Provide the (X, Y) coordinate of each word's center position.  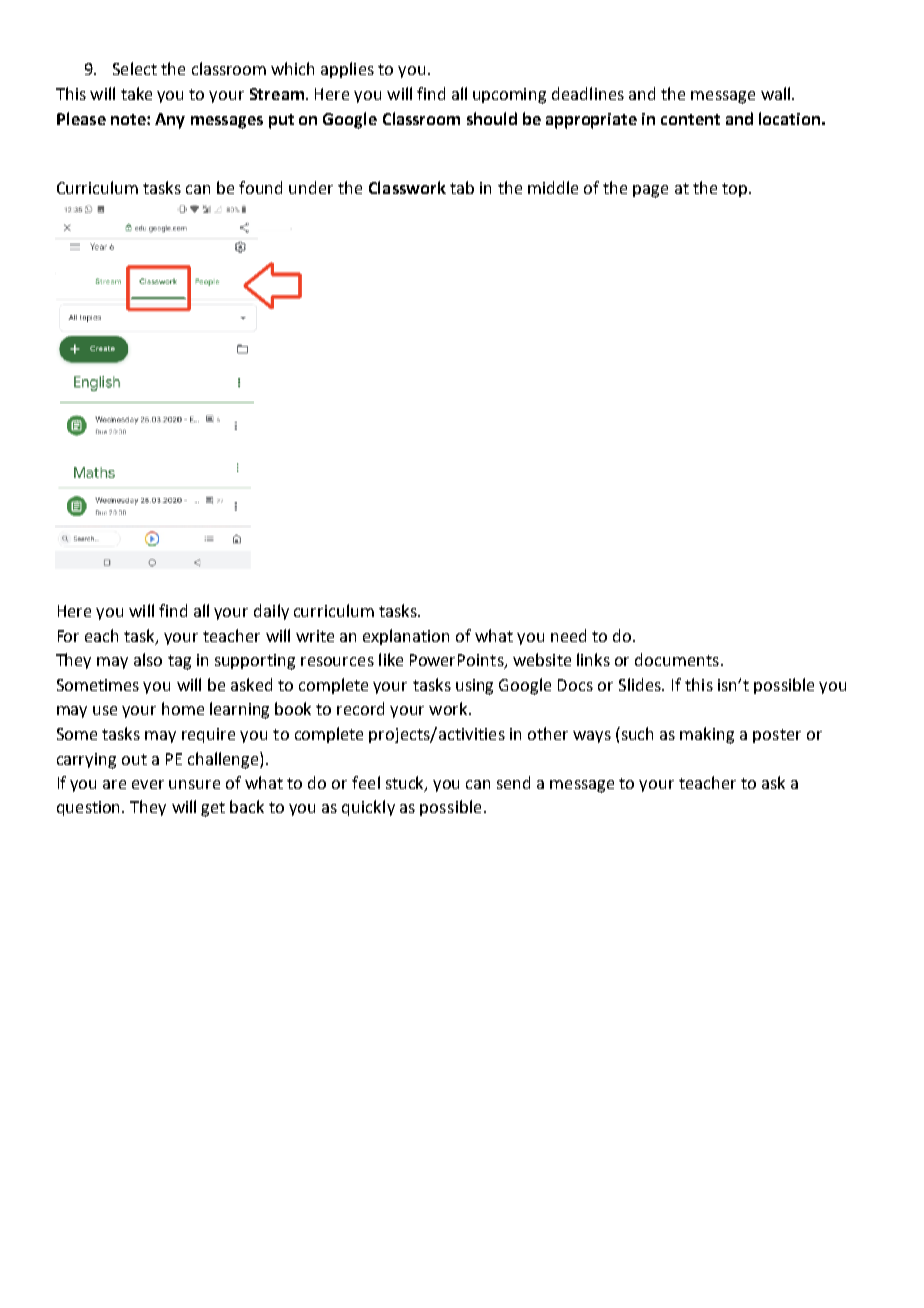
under (311, 187)
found (260, 187)
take (136, 93)
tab (462, 187)
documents (677, 659)
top (736, 190)
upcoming (509, 96)
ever (148, 784)
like (391, 659)
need (568, 635)
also (148, 659)
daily (271, 612)
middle (553, 187)
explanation (406, 637)
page (650, 191)
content (690, 119)
